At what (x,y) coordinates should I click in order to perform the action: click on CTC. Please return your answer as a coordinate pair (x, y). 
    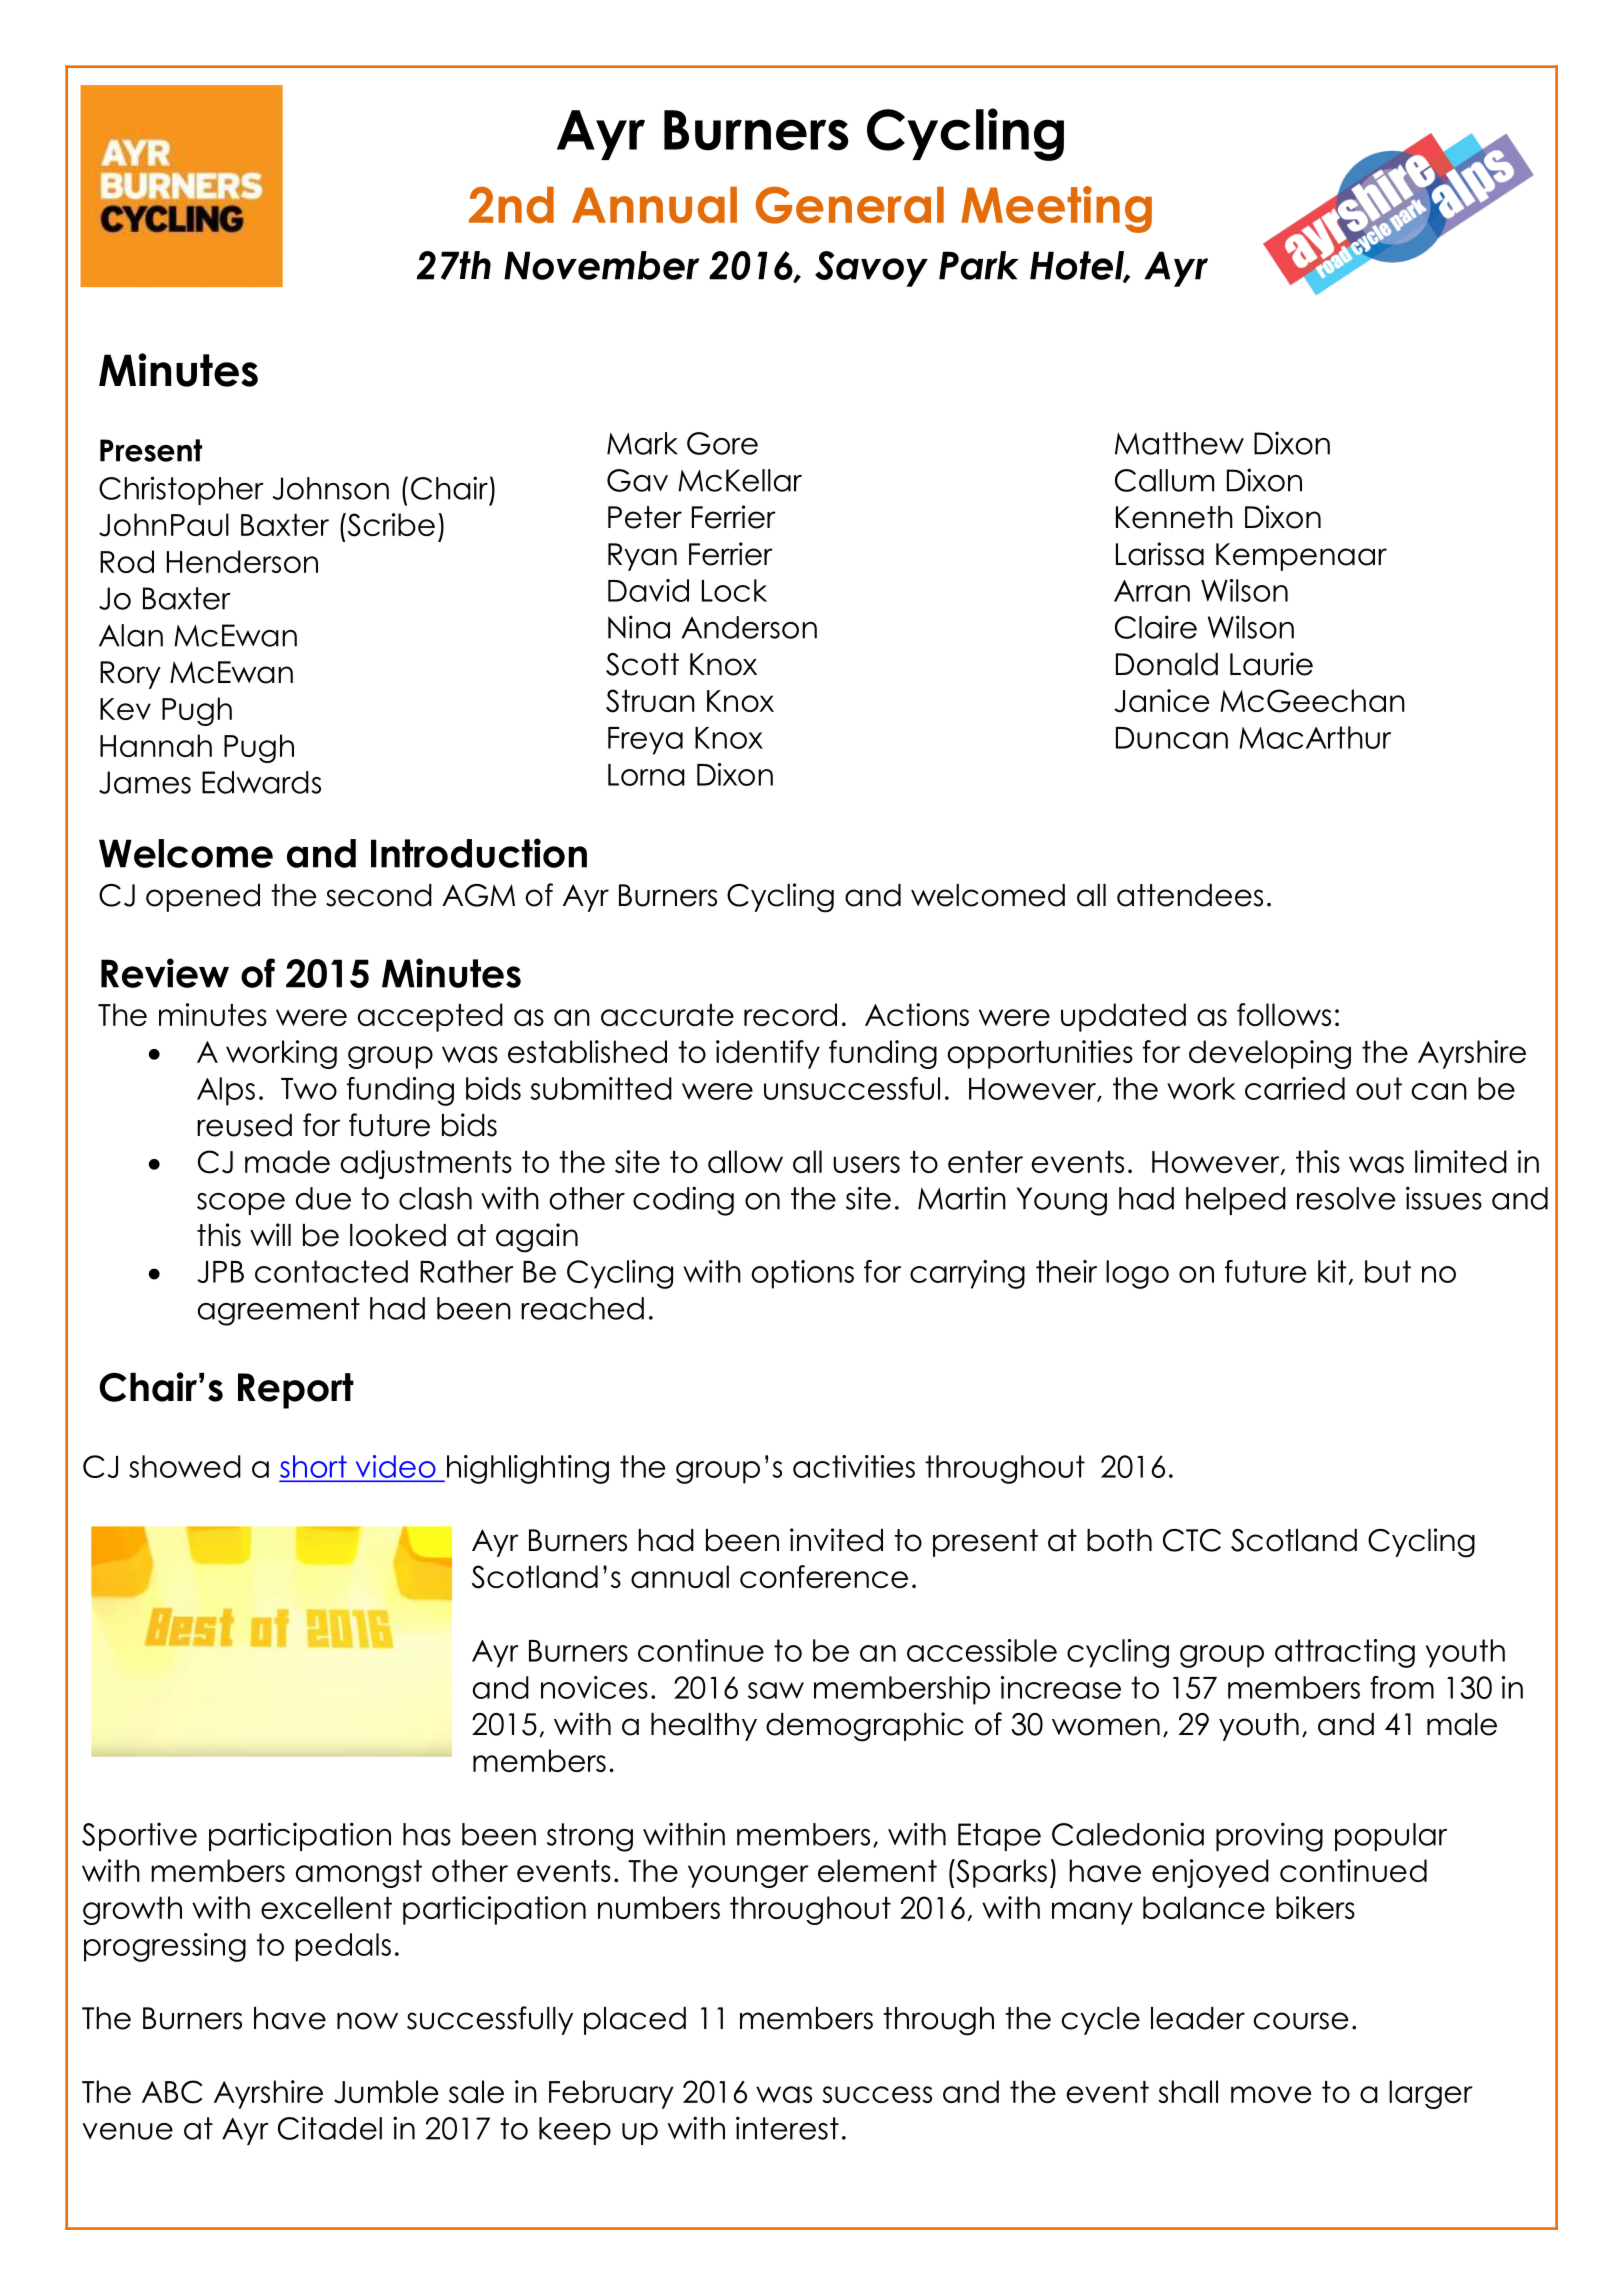
    Looking at the image, I should click on (1192, 1540).
